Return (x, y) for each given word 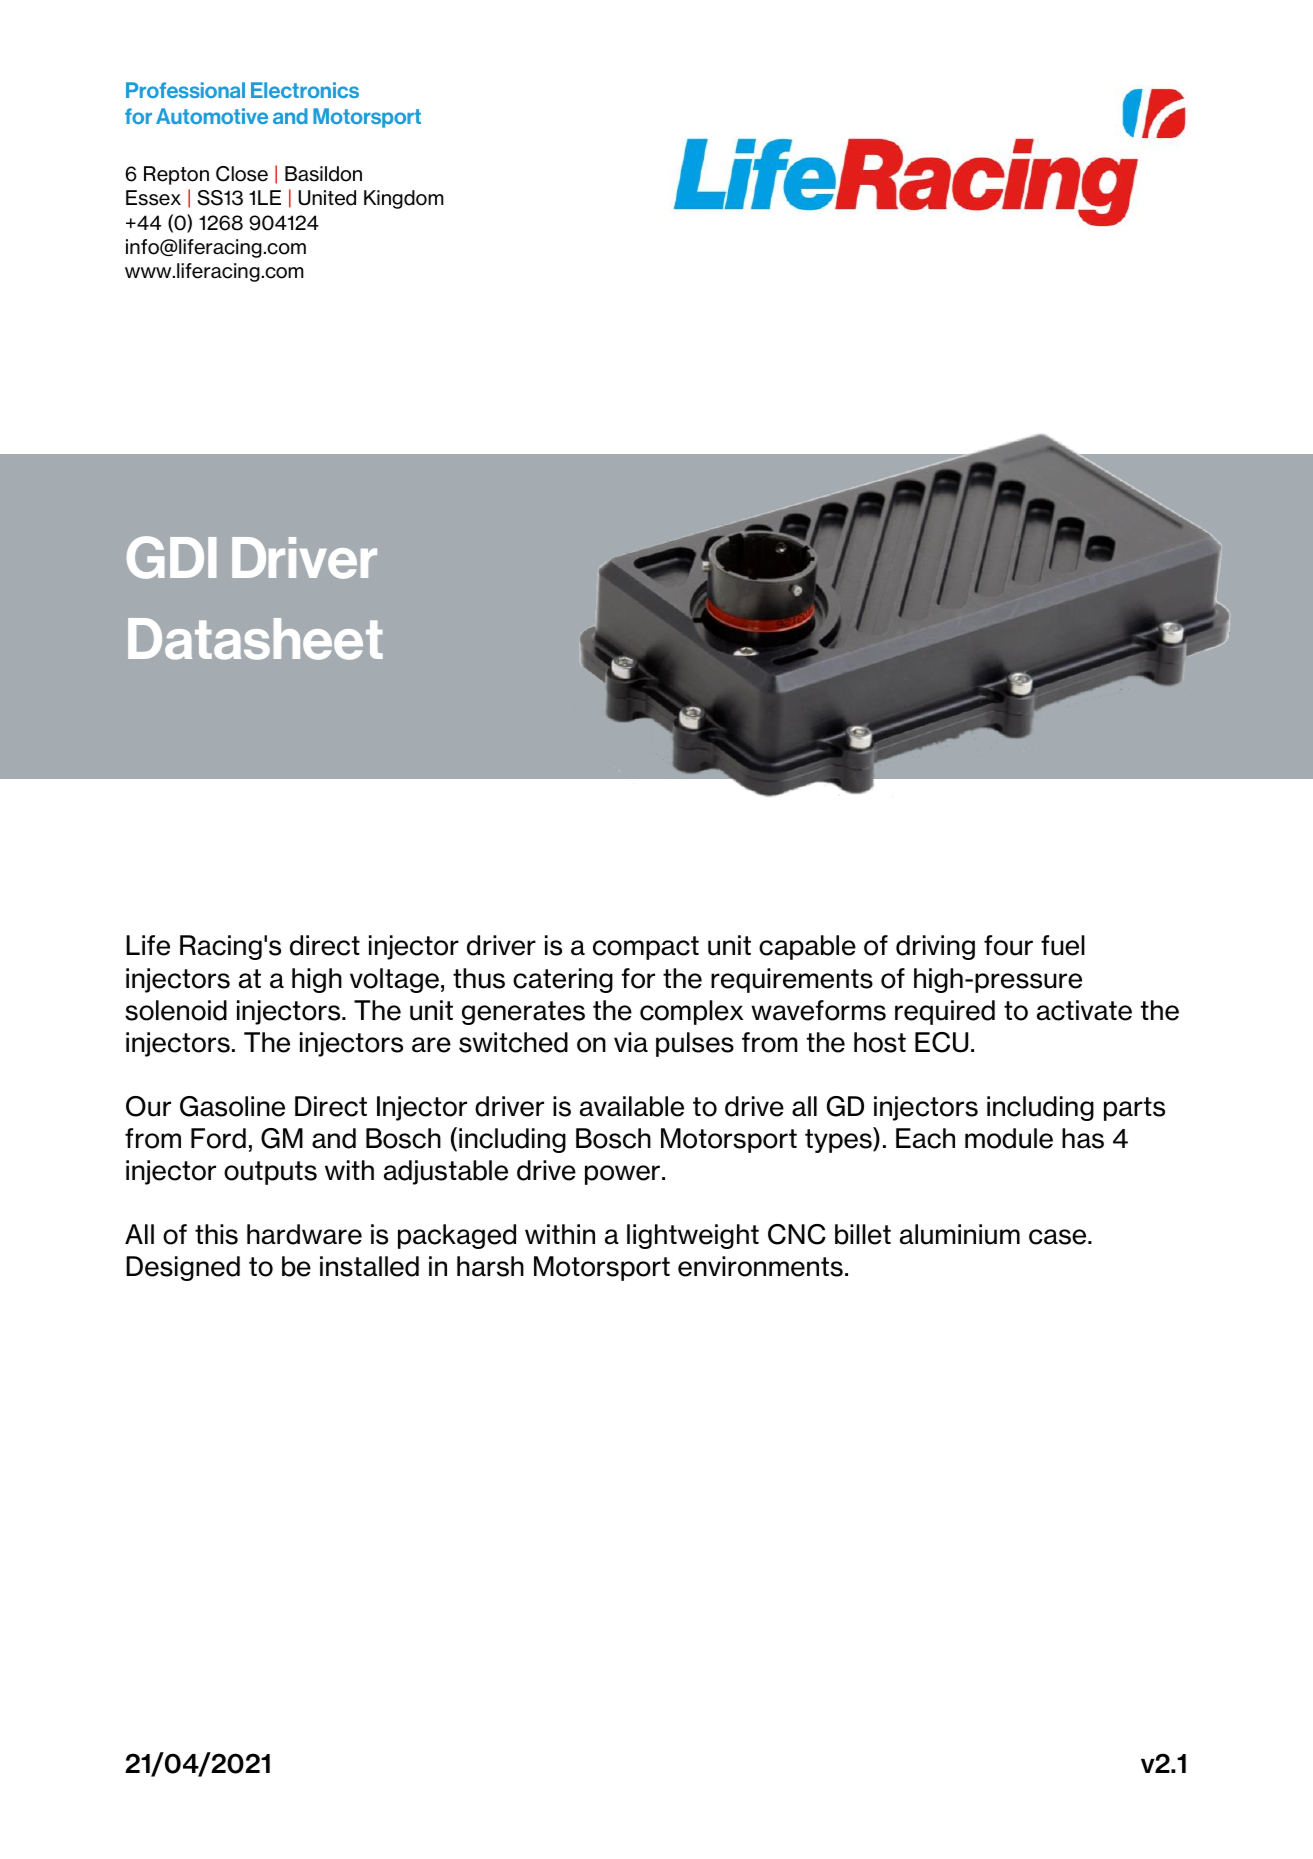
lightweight (693, 1236)
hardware (304, 1234)
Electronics (305, 90)
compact (646, 948)
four (1008, 945)
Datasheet (255, 639)
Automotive (212, 116)
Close (242, 174)
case (1059, 1237)
